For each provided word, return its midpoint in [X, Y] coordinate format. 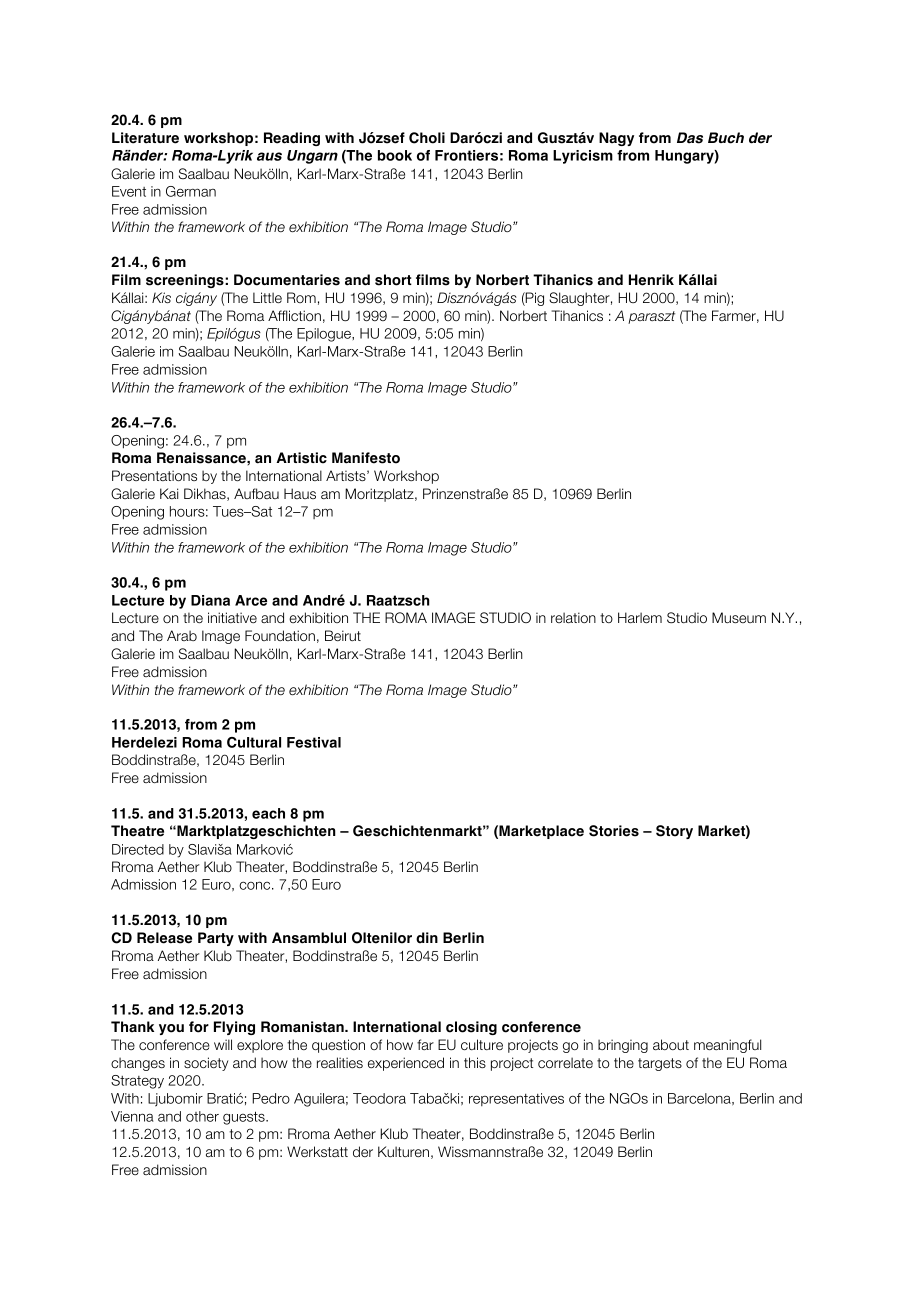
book [395, 155]
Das [690, 138]
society [206, 1064]
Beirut [343, 635]
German [191, 191]
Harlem [640, 617]
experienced [406, 1064]
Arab [182, 635]
